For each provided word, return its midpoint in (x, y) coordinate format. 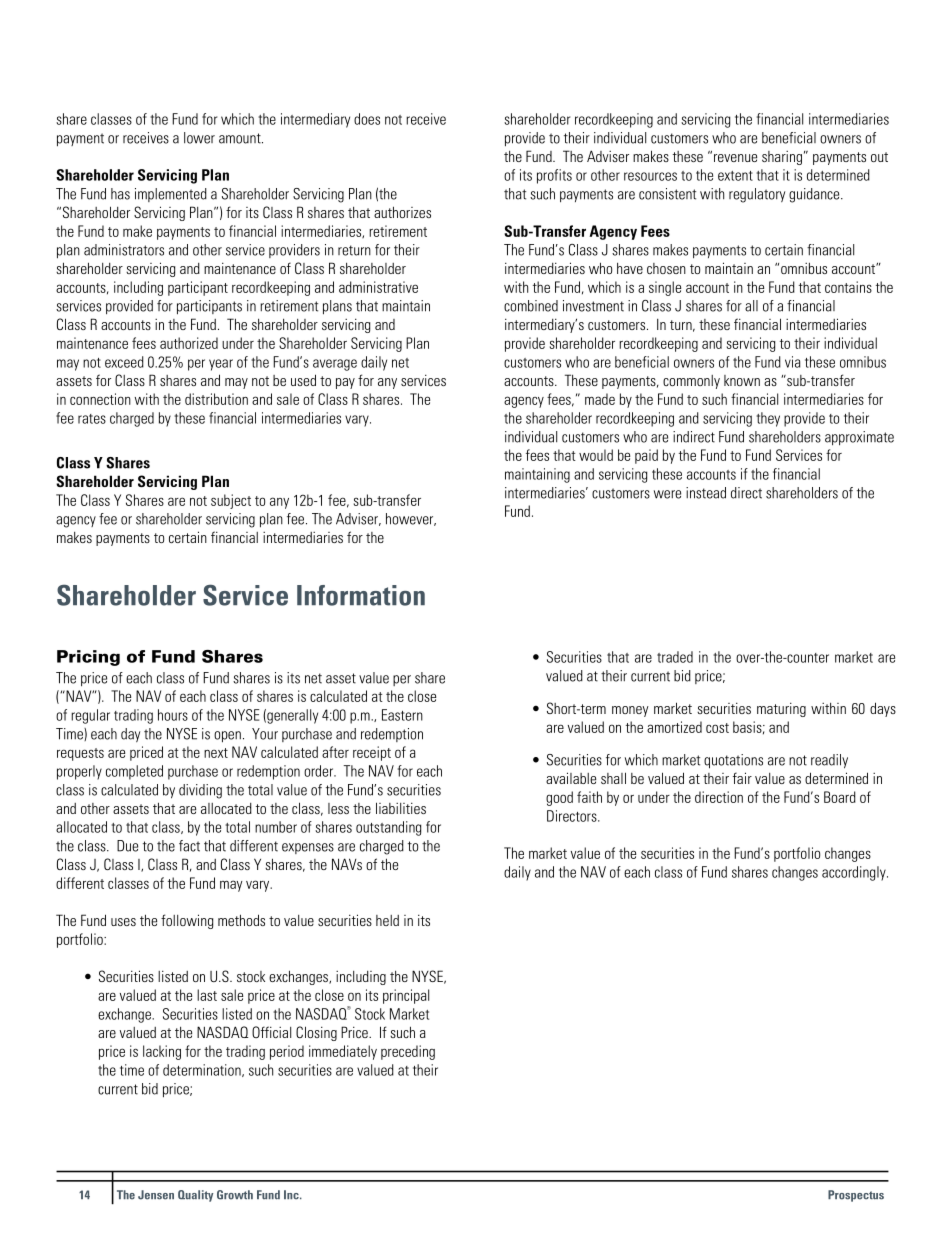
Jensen (156, 1195)
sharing (782, 158)
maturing (781, 709)
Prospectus (856, 1196)
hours (173, 715)
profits (554, 176)
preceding (408, 1052)
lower (199, 138)
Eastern (402, 715)
